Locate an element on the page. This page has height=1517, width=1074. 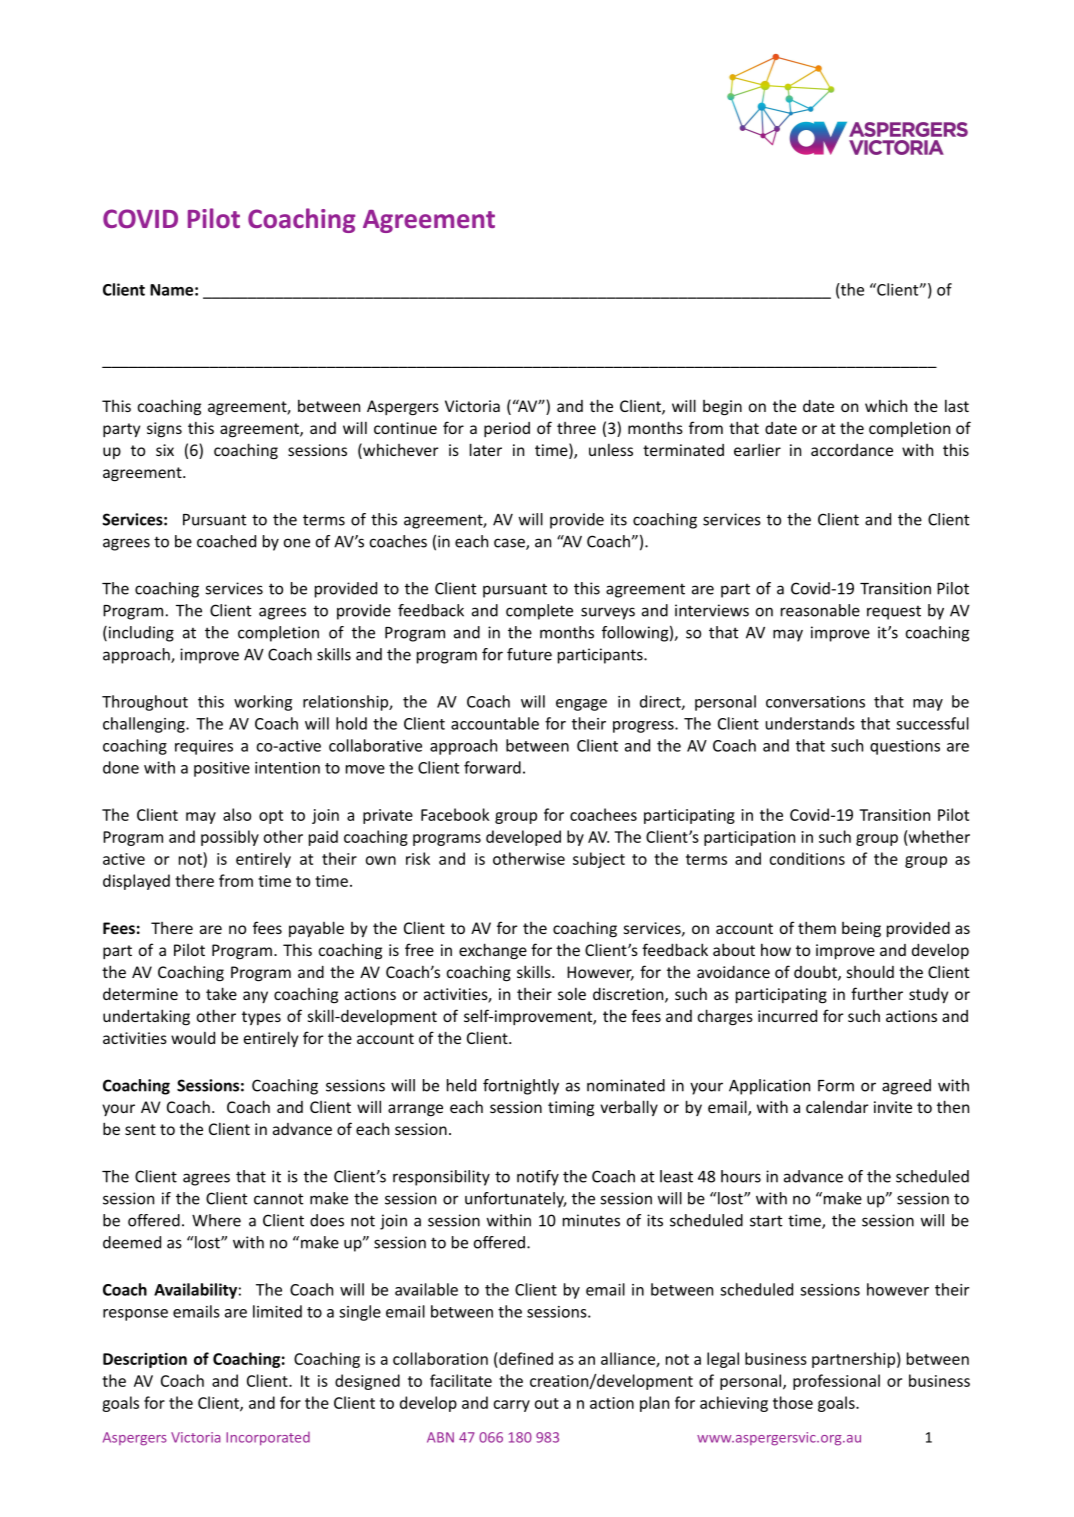
period is located at coordinates (507, 429).
